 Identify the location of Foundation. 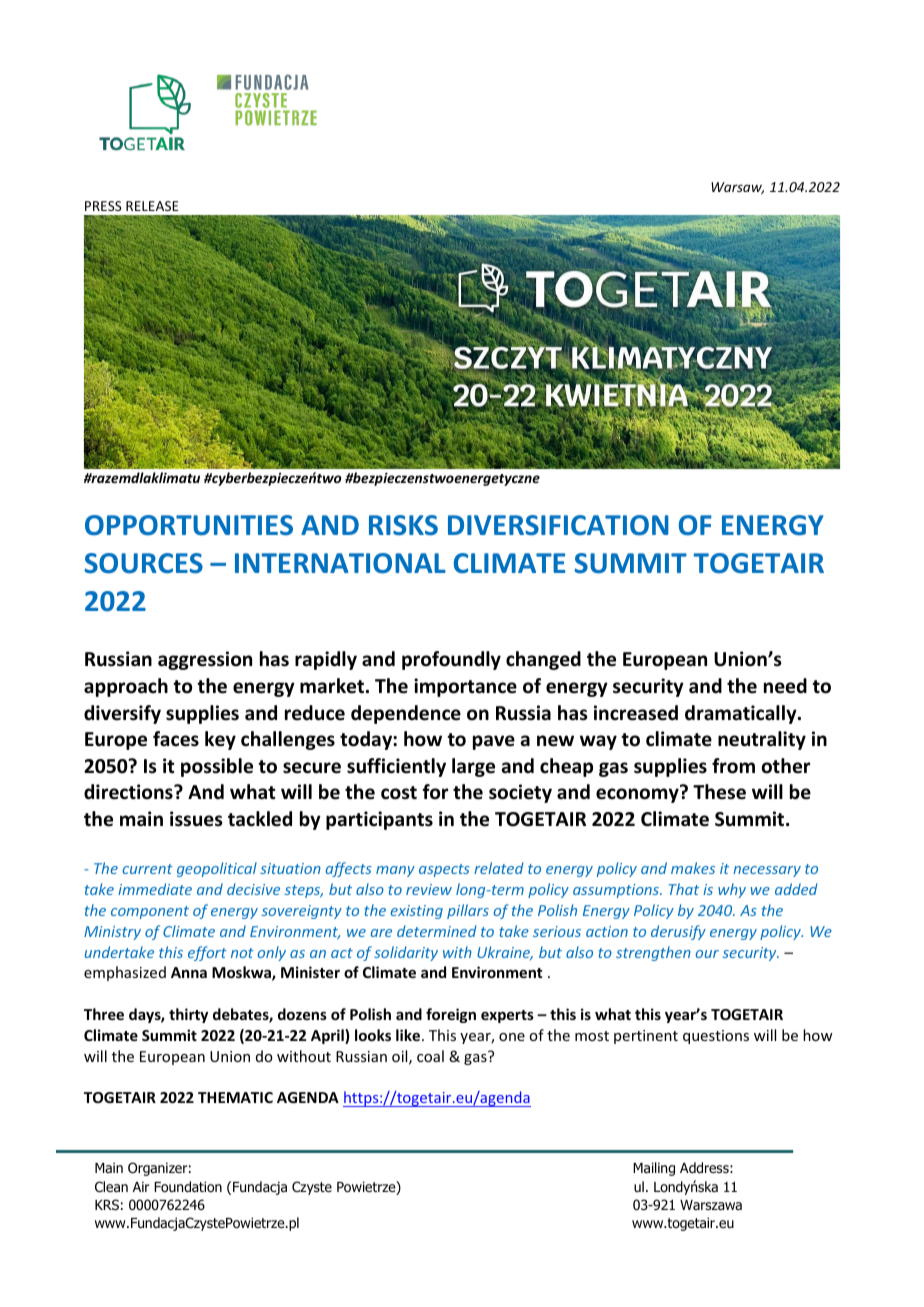
(188, 1186).
